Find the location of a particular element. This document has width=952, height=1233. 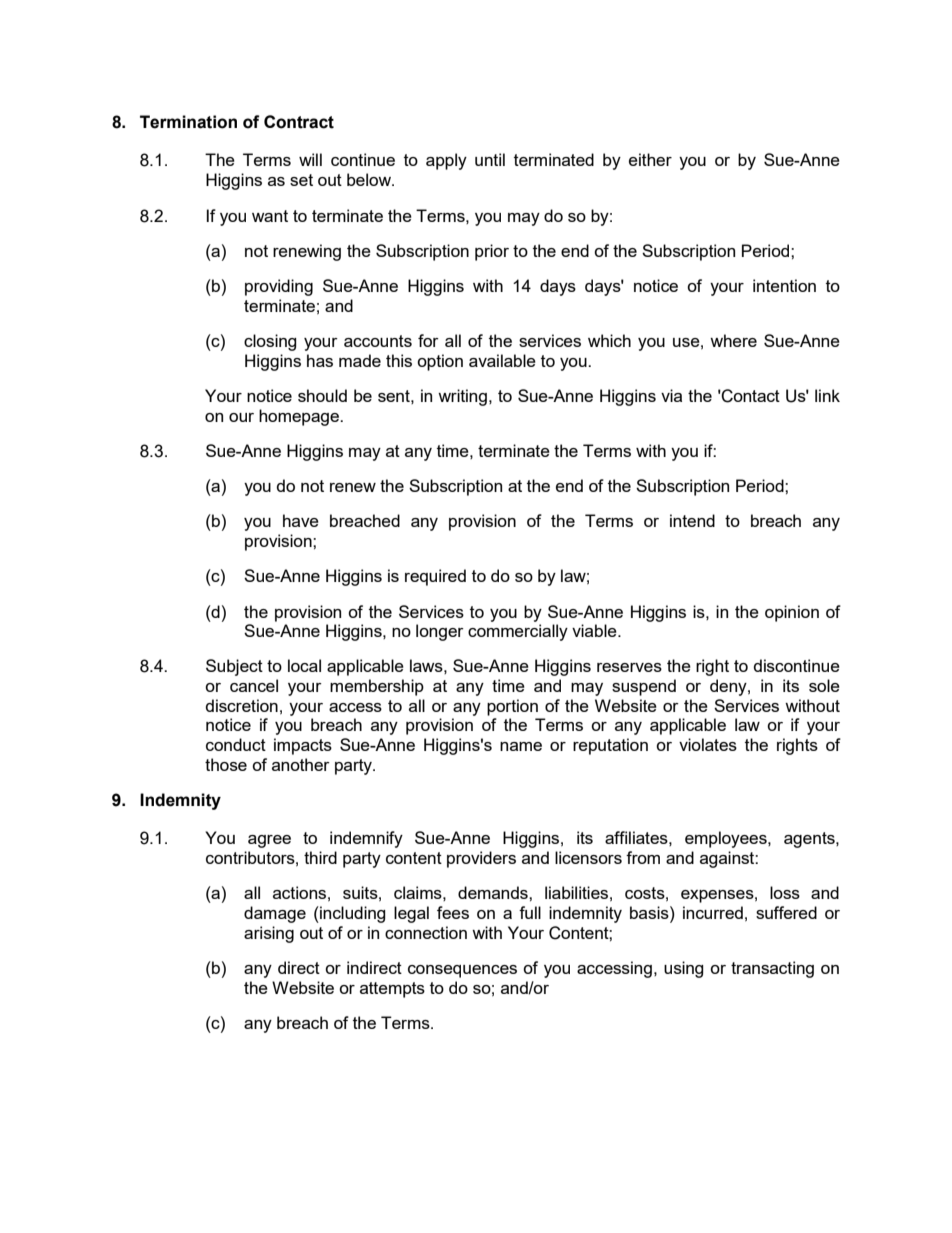

will is located at coordinates (310, 159).
